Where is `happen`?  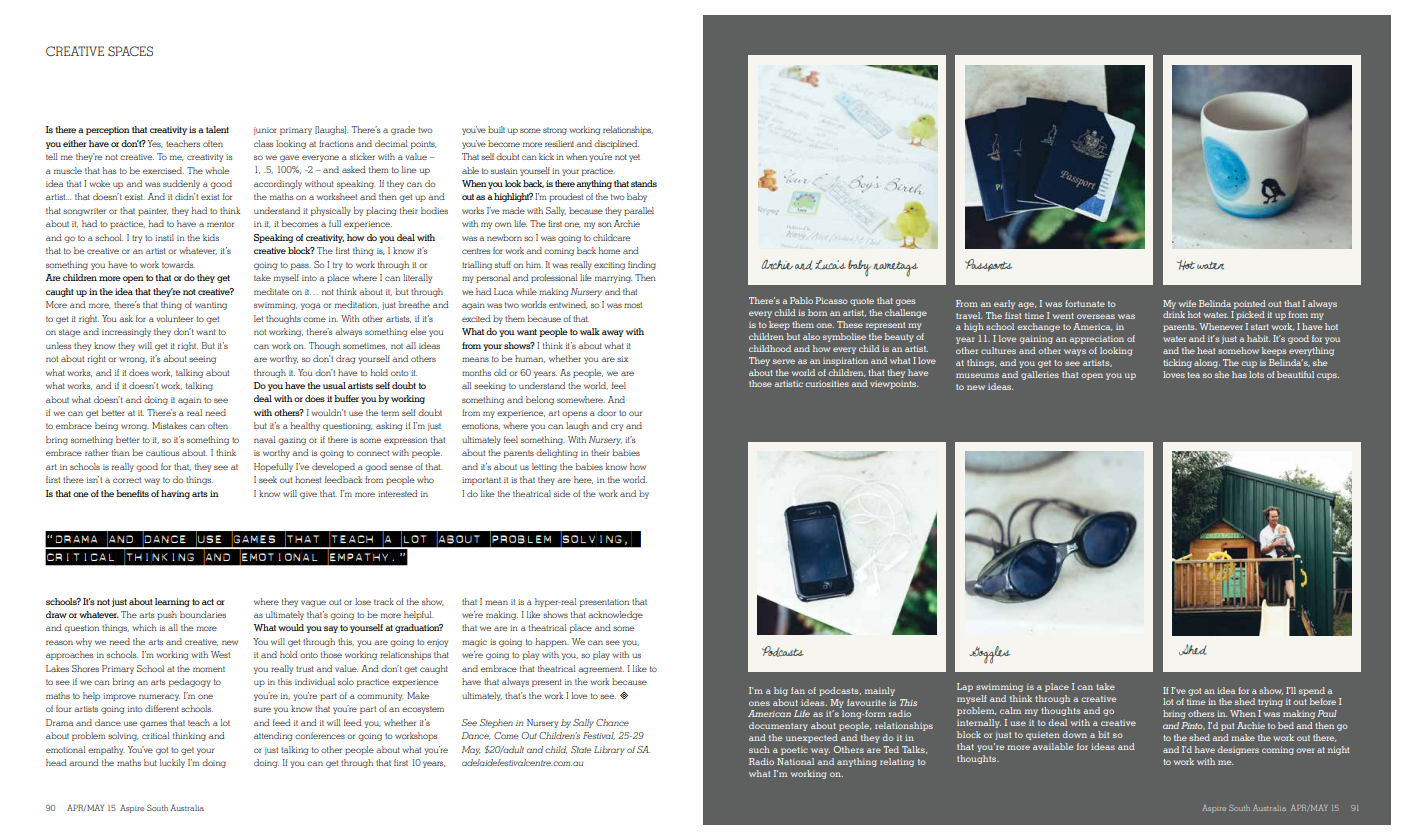 happen is located at coordinates (552, 642).
